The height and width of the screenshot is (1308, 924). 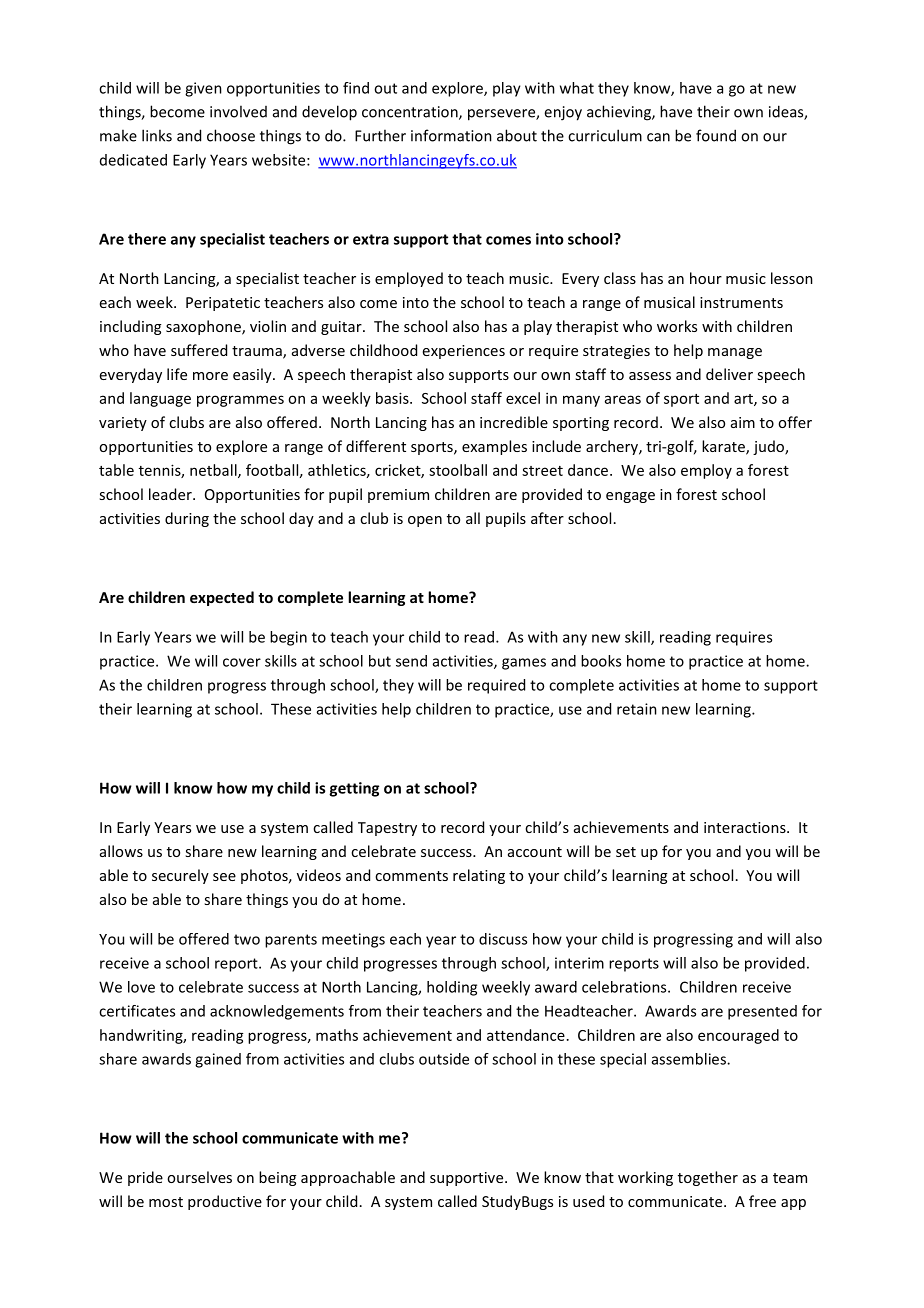 What do you see at coordinates (479, 876) in the screenshot?
I see `relating` at bounding box center [479, 876].
